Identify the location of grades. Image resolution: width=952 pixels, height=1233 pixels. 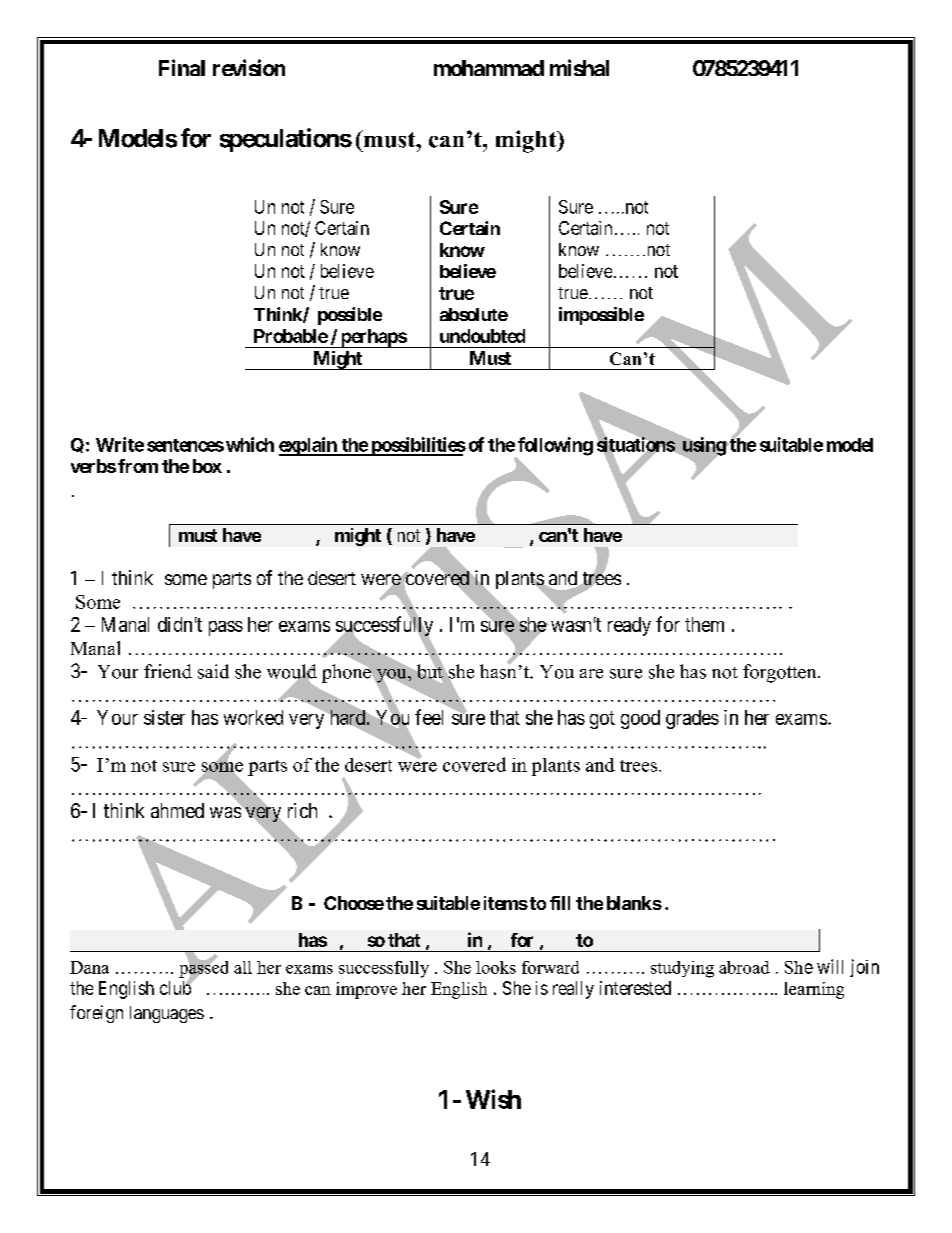
(692, 719).
